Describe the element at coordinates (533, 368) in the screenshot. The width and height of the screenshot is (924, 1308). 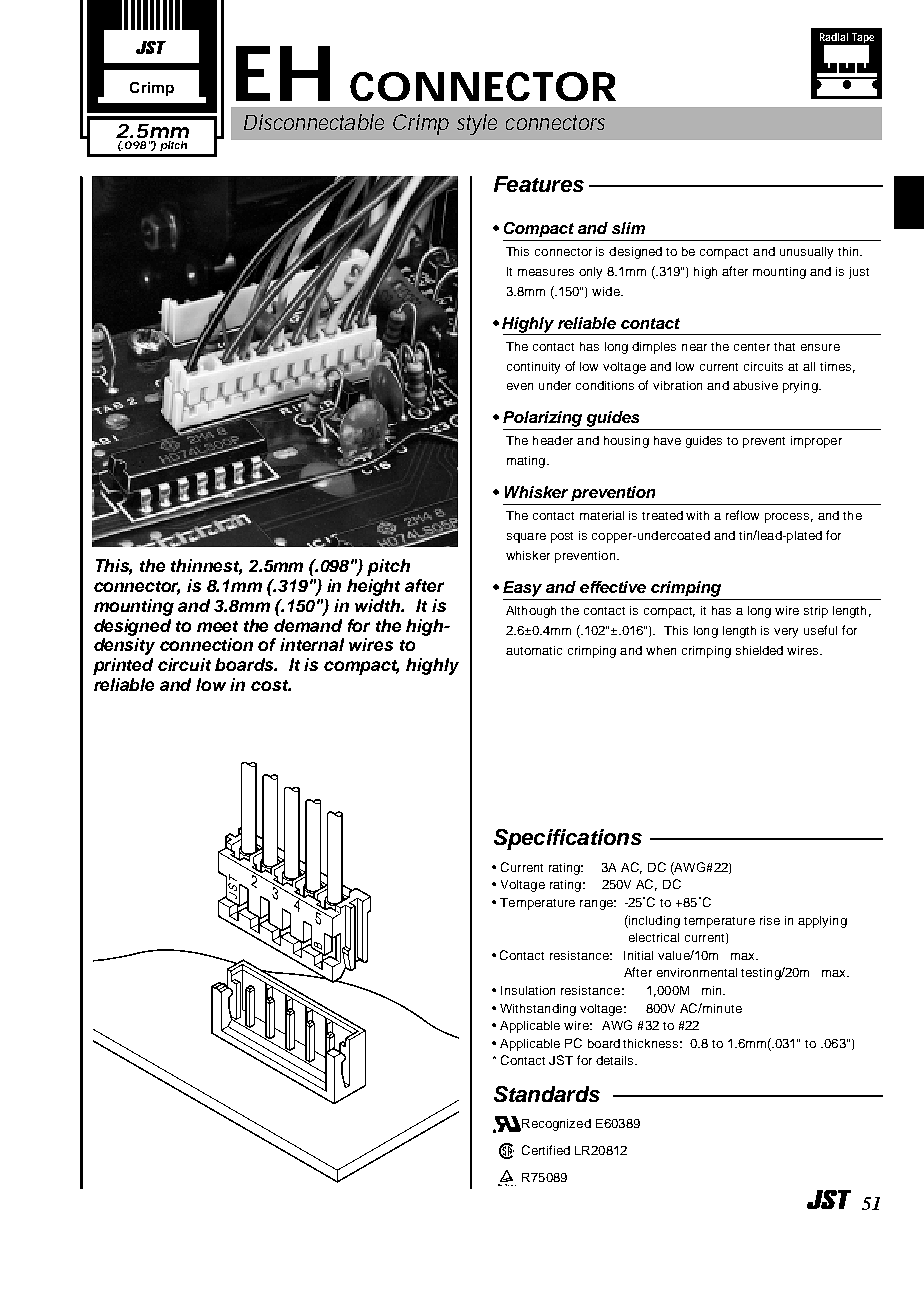
I see `continuity` at that location.
